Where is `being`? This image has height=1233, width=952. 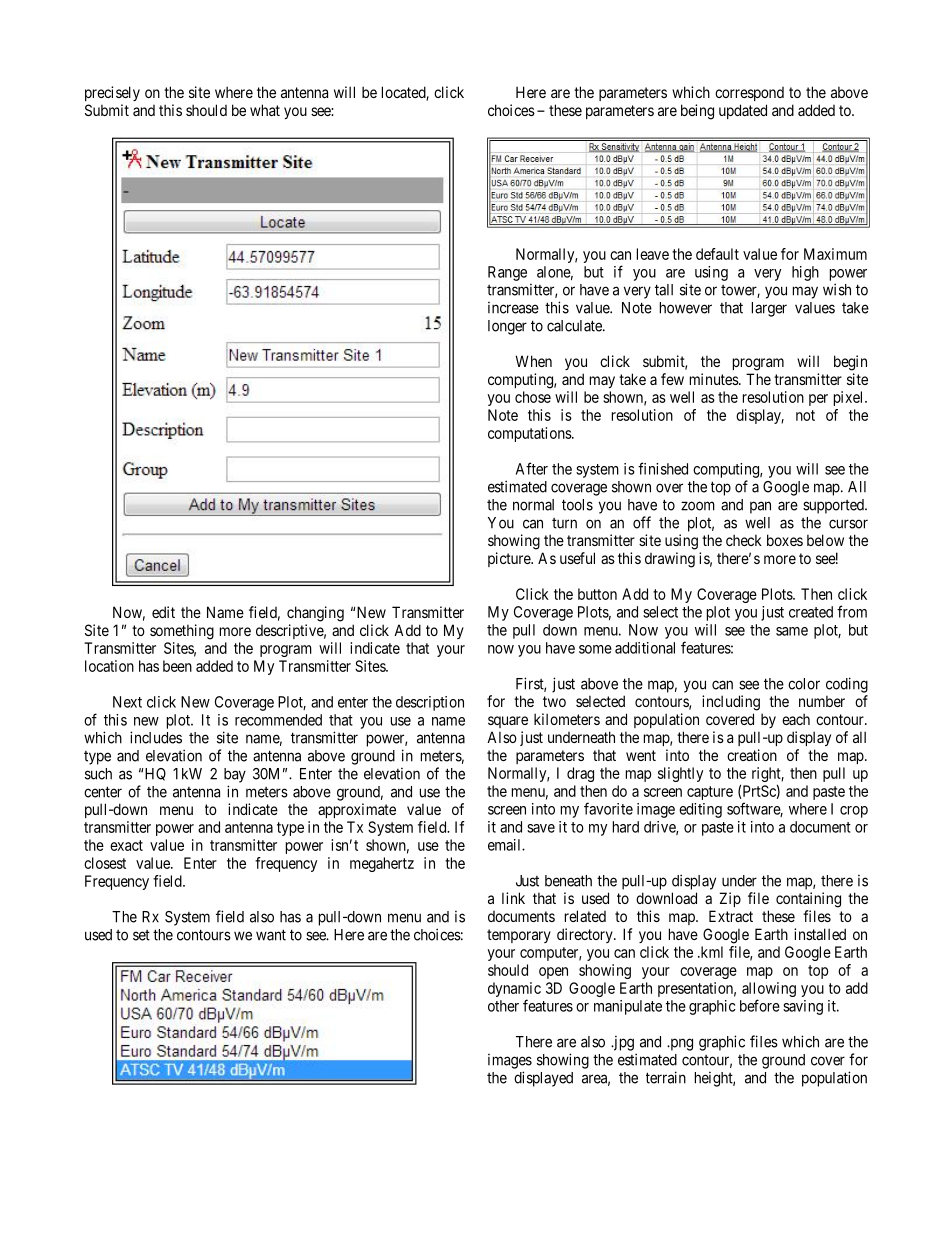 being is located at coordinates (697, 112).
